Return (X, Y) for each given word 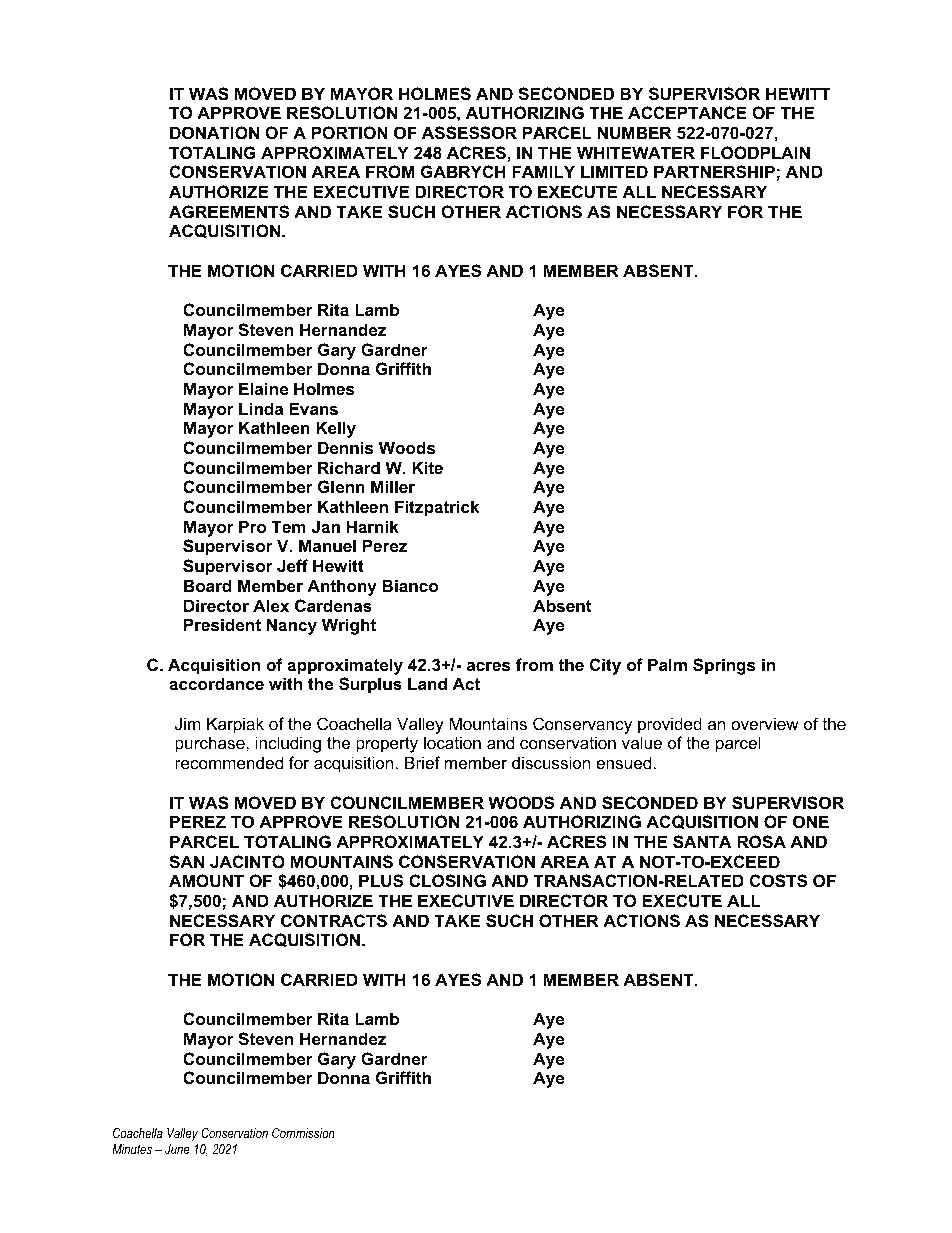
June (177, 1149)
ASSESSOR (469, 133)
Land (427, 683)
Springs (724, 666)
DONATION (214, 132)
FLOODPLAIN (755, 152)
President (222, 624)
